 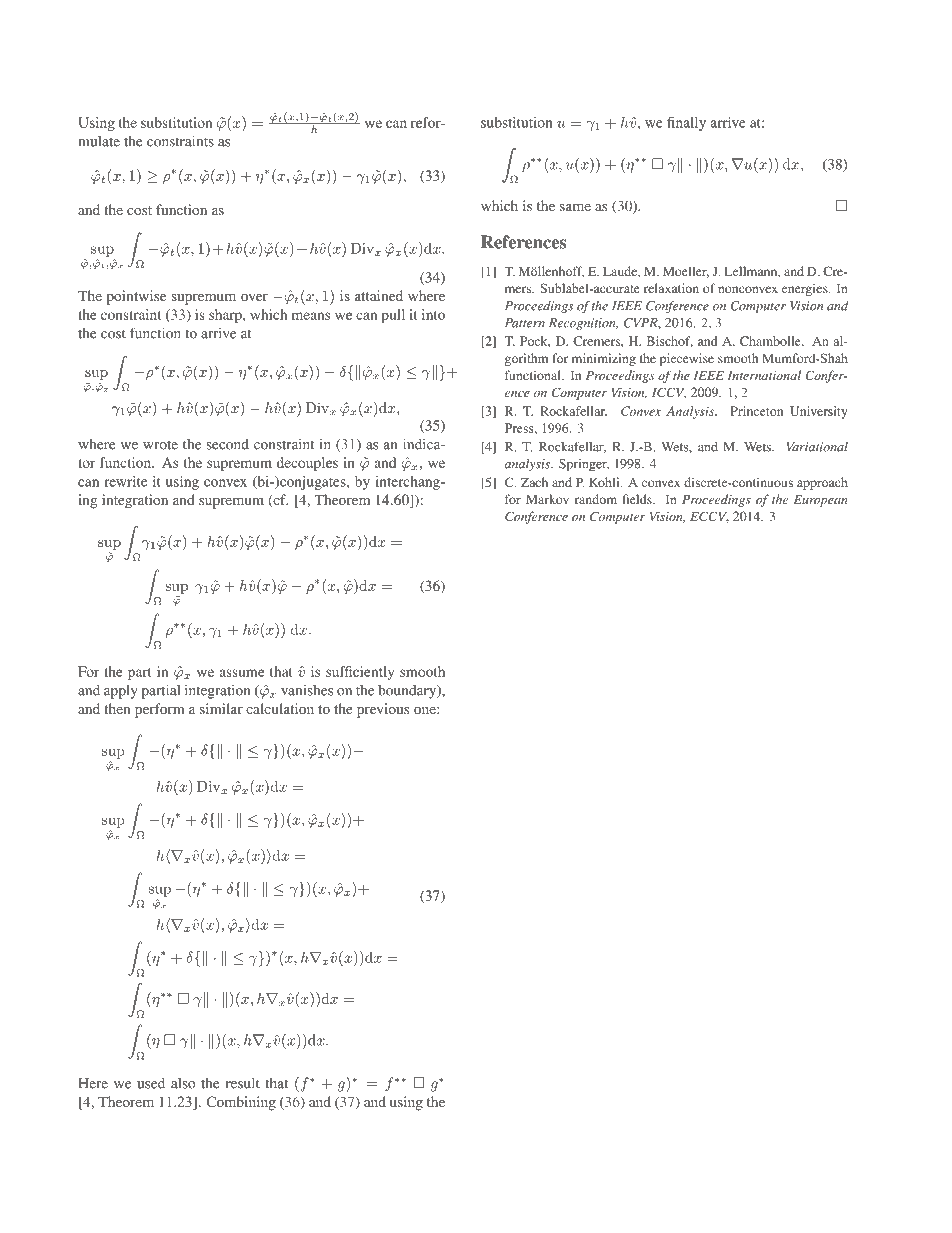 What do you see at coordinates (686, 124) in the page?
I see `finally` at bounding box center [686, 124].
